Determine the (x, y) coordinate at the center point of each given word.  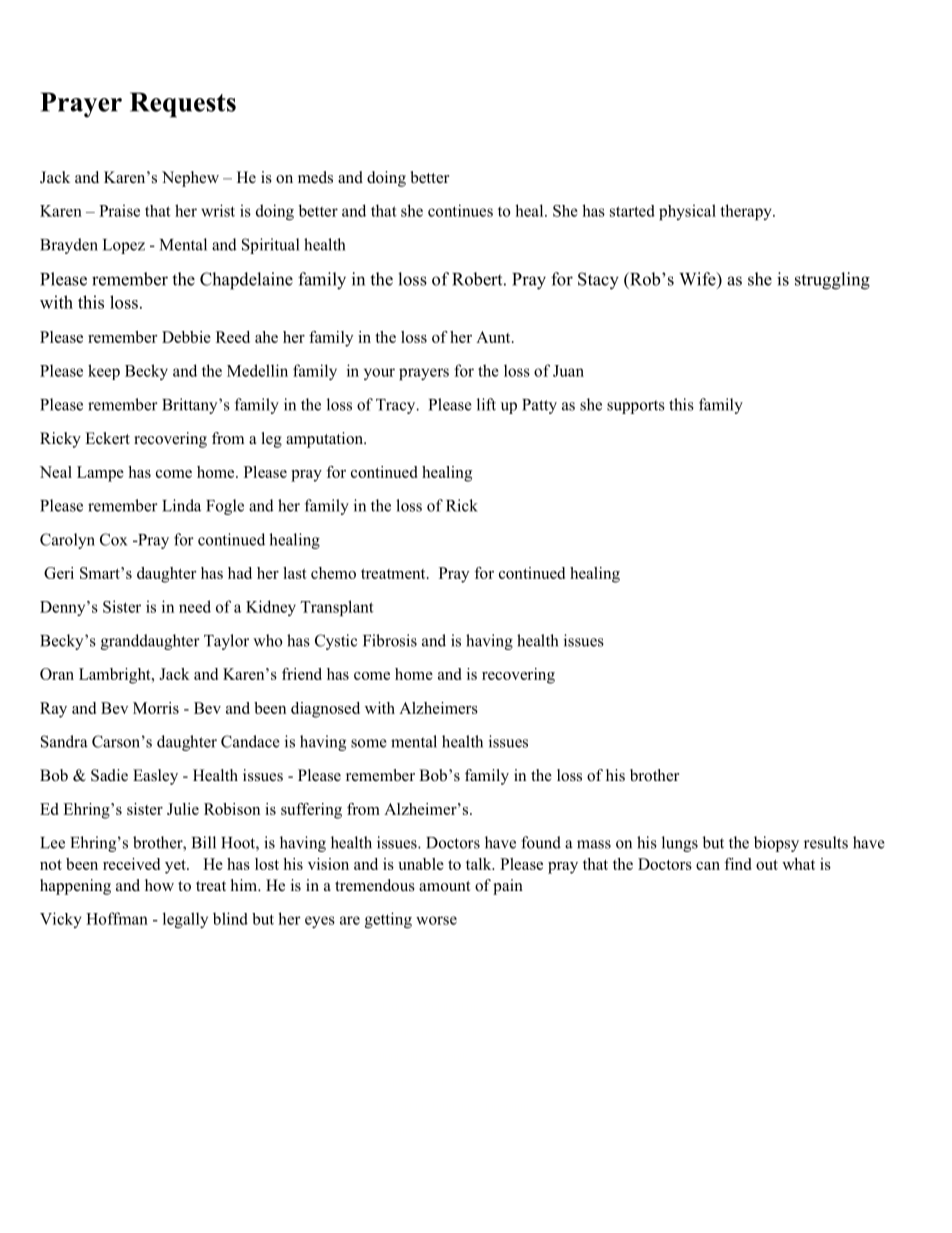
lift (486, 404)
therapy (747, 212)
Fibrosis (390, 640)
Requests (183, 105)
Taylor (226, 642)
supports (636, 407)
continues (460, 210)
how (159, 885)
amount (444, 886)
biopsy (776, 844)
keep (104, 372)
